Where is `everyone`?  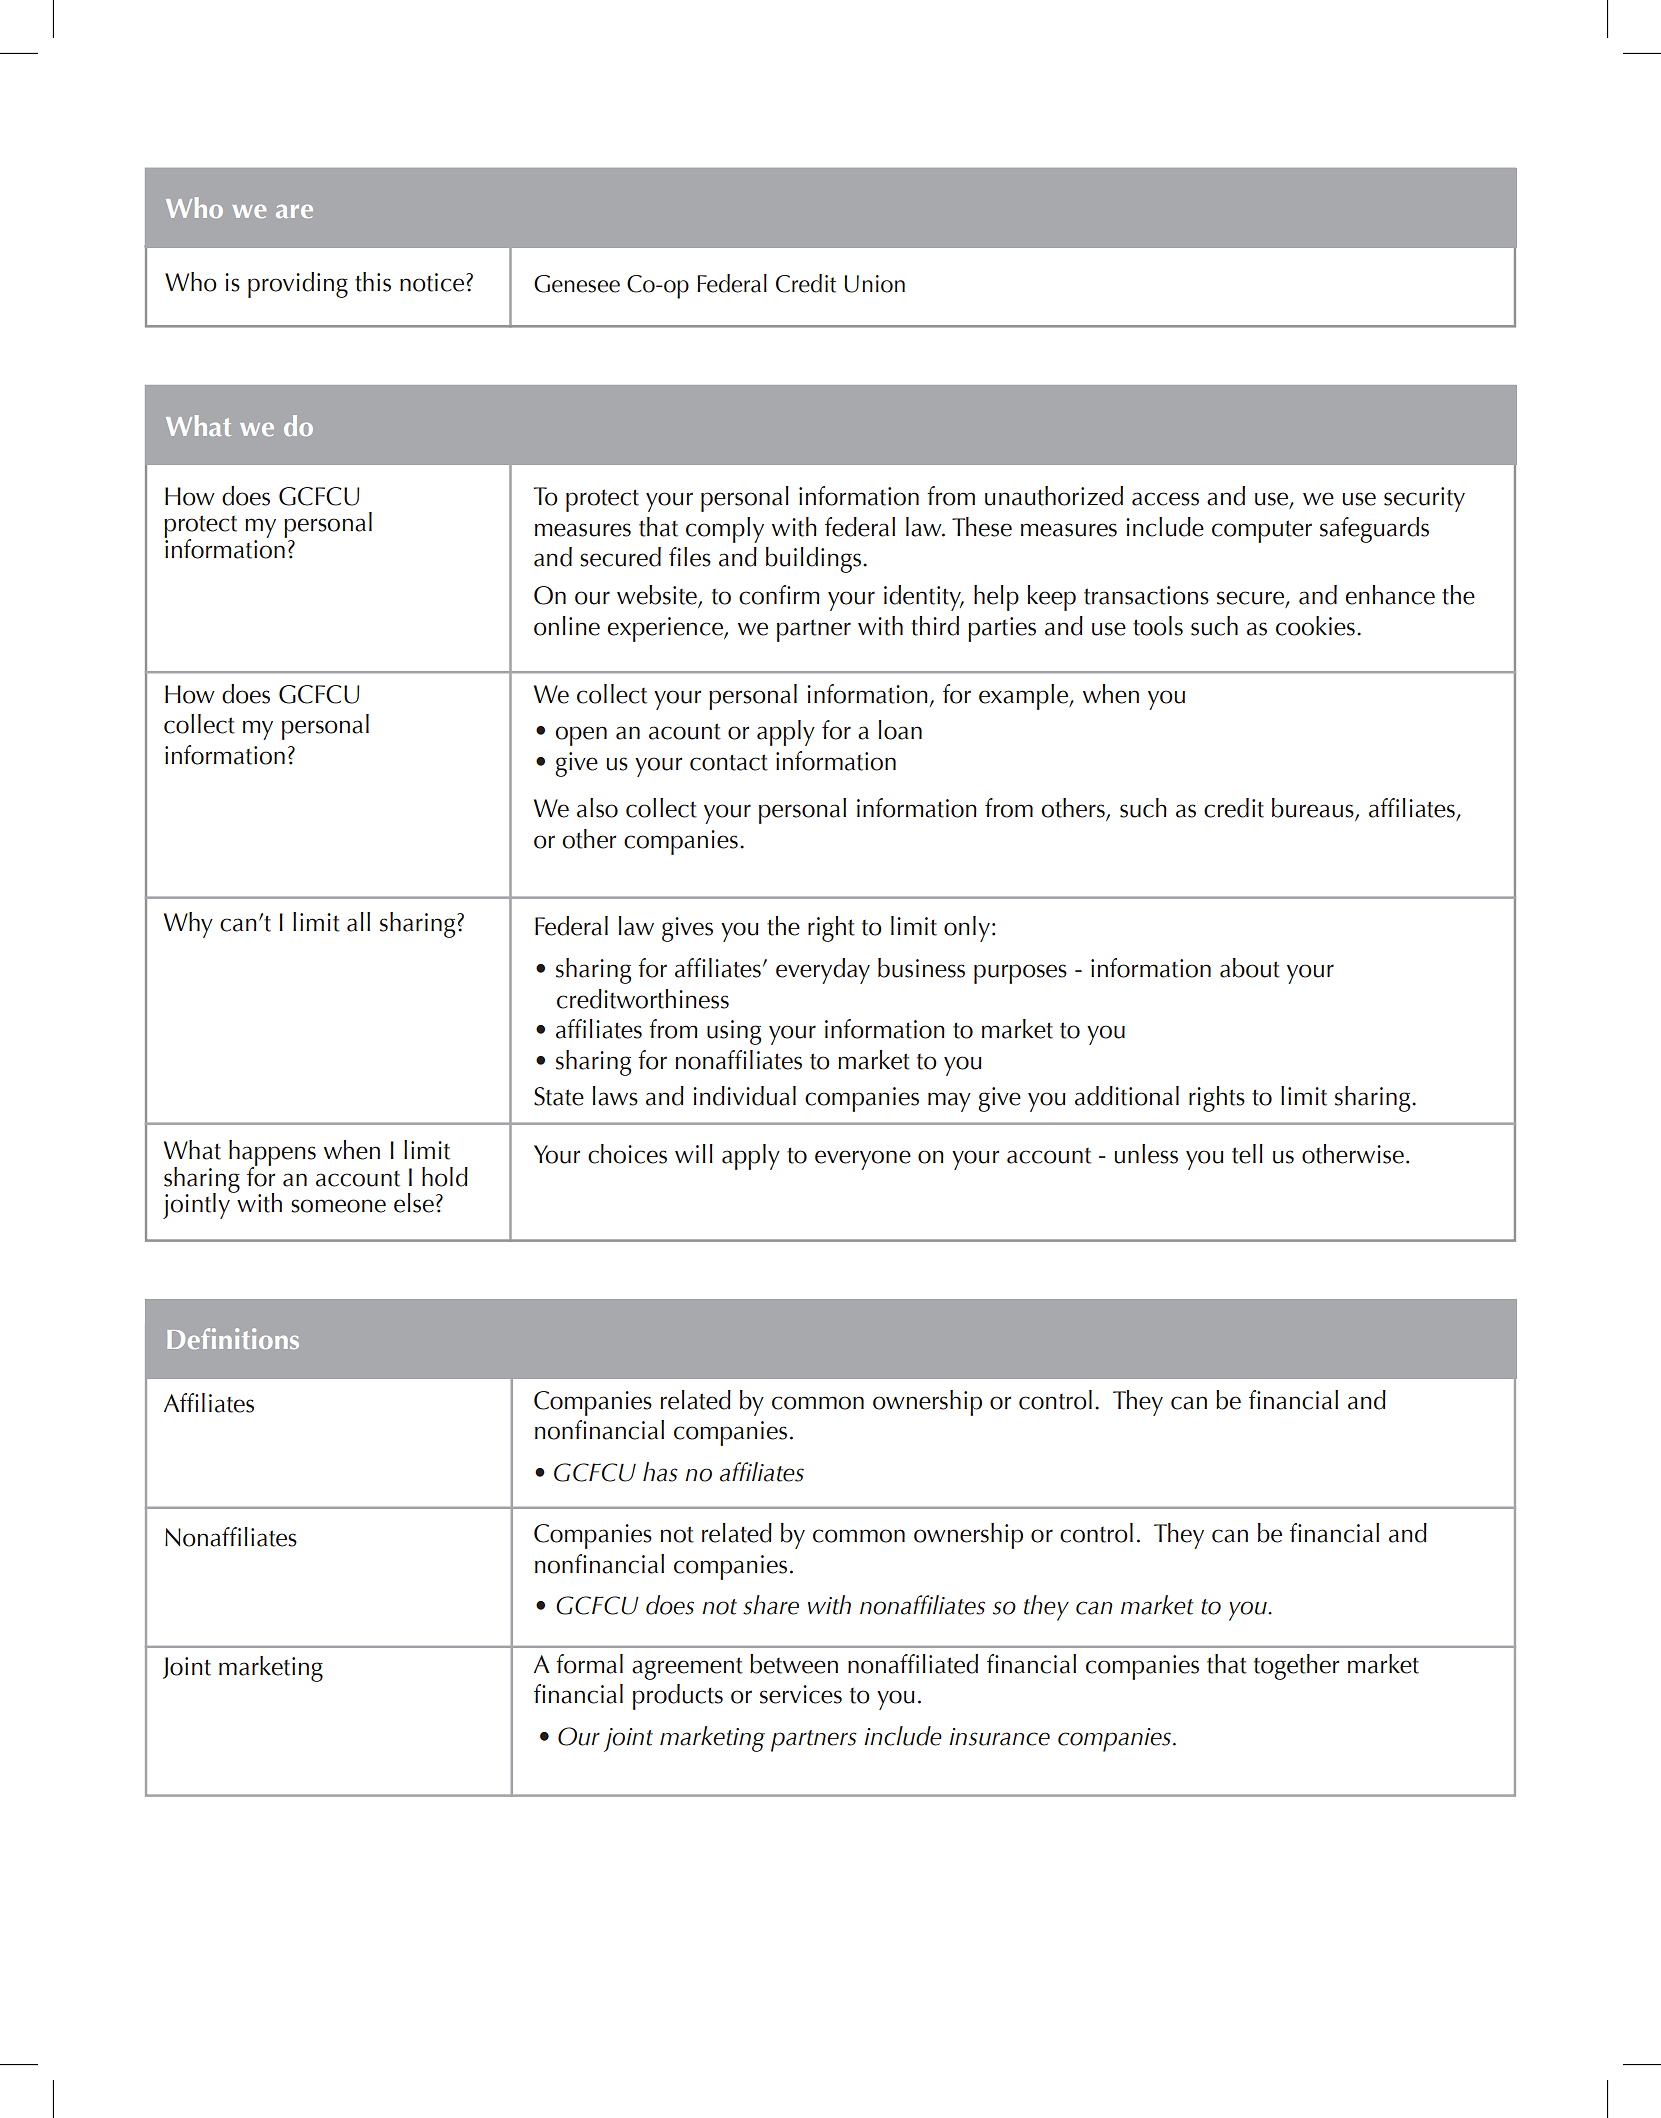 everyone is located at coordinates (863, 1160).
